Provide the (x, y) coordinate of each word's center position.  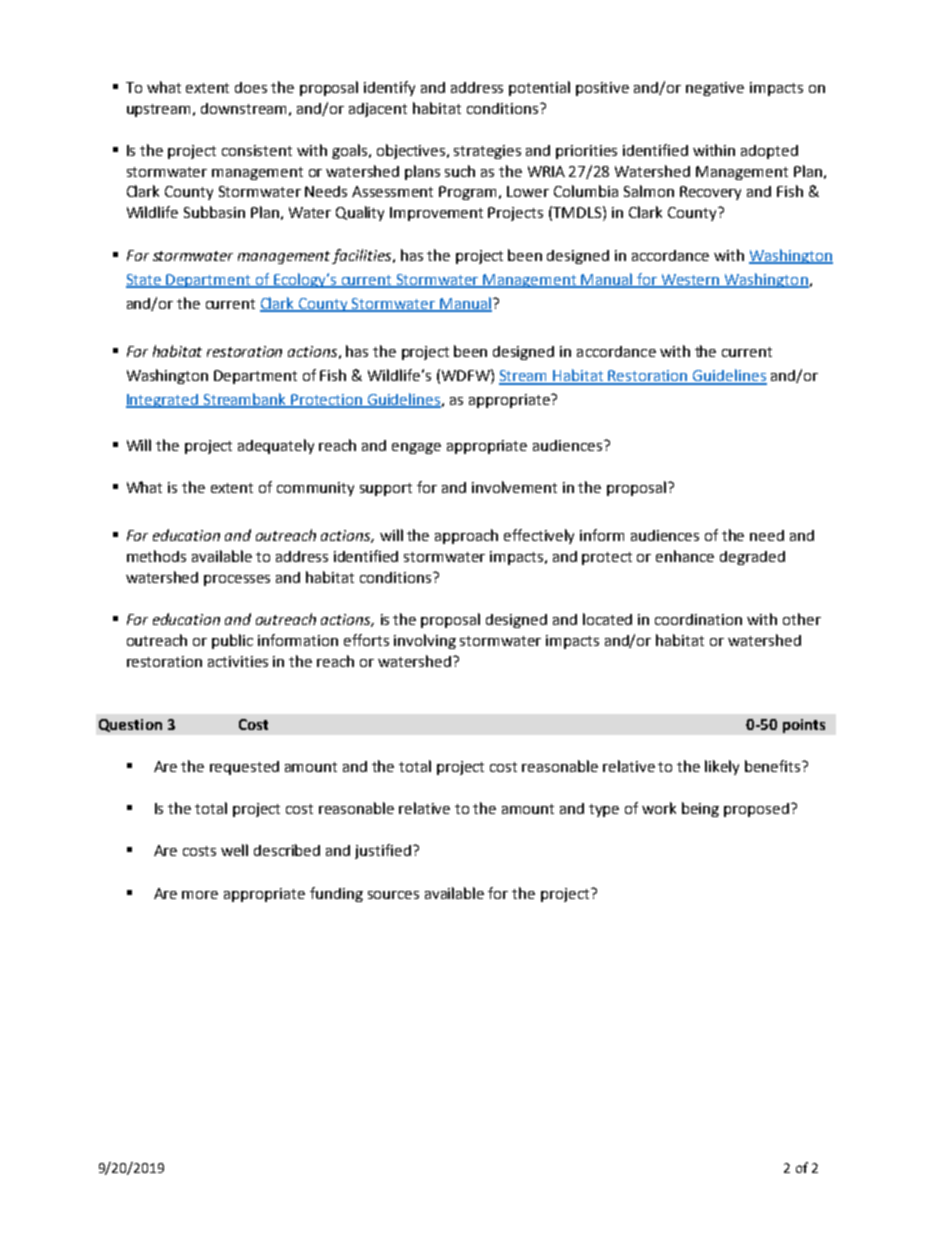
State (145, 281)
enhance (685, 556)
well (234, 850)
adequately (276, 446)
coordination (698, 619)
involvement (514, 487)
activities (238, 661)
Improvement (436, 214)
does (251, 87)
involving (425, 641)
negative (715, 89)
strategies (487, 152)
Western (690, 281)
